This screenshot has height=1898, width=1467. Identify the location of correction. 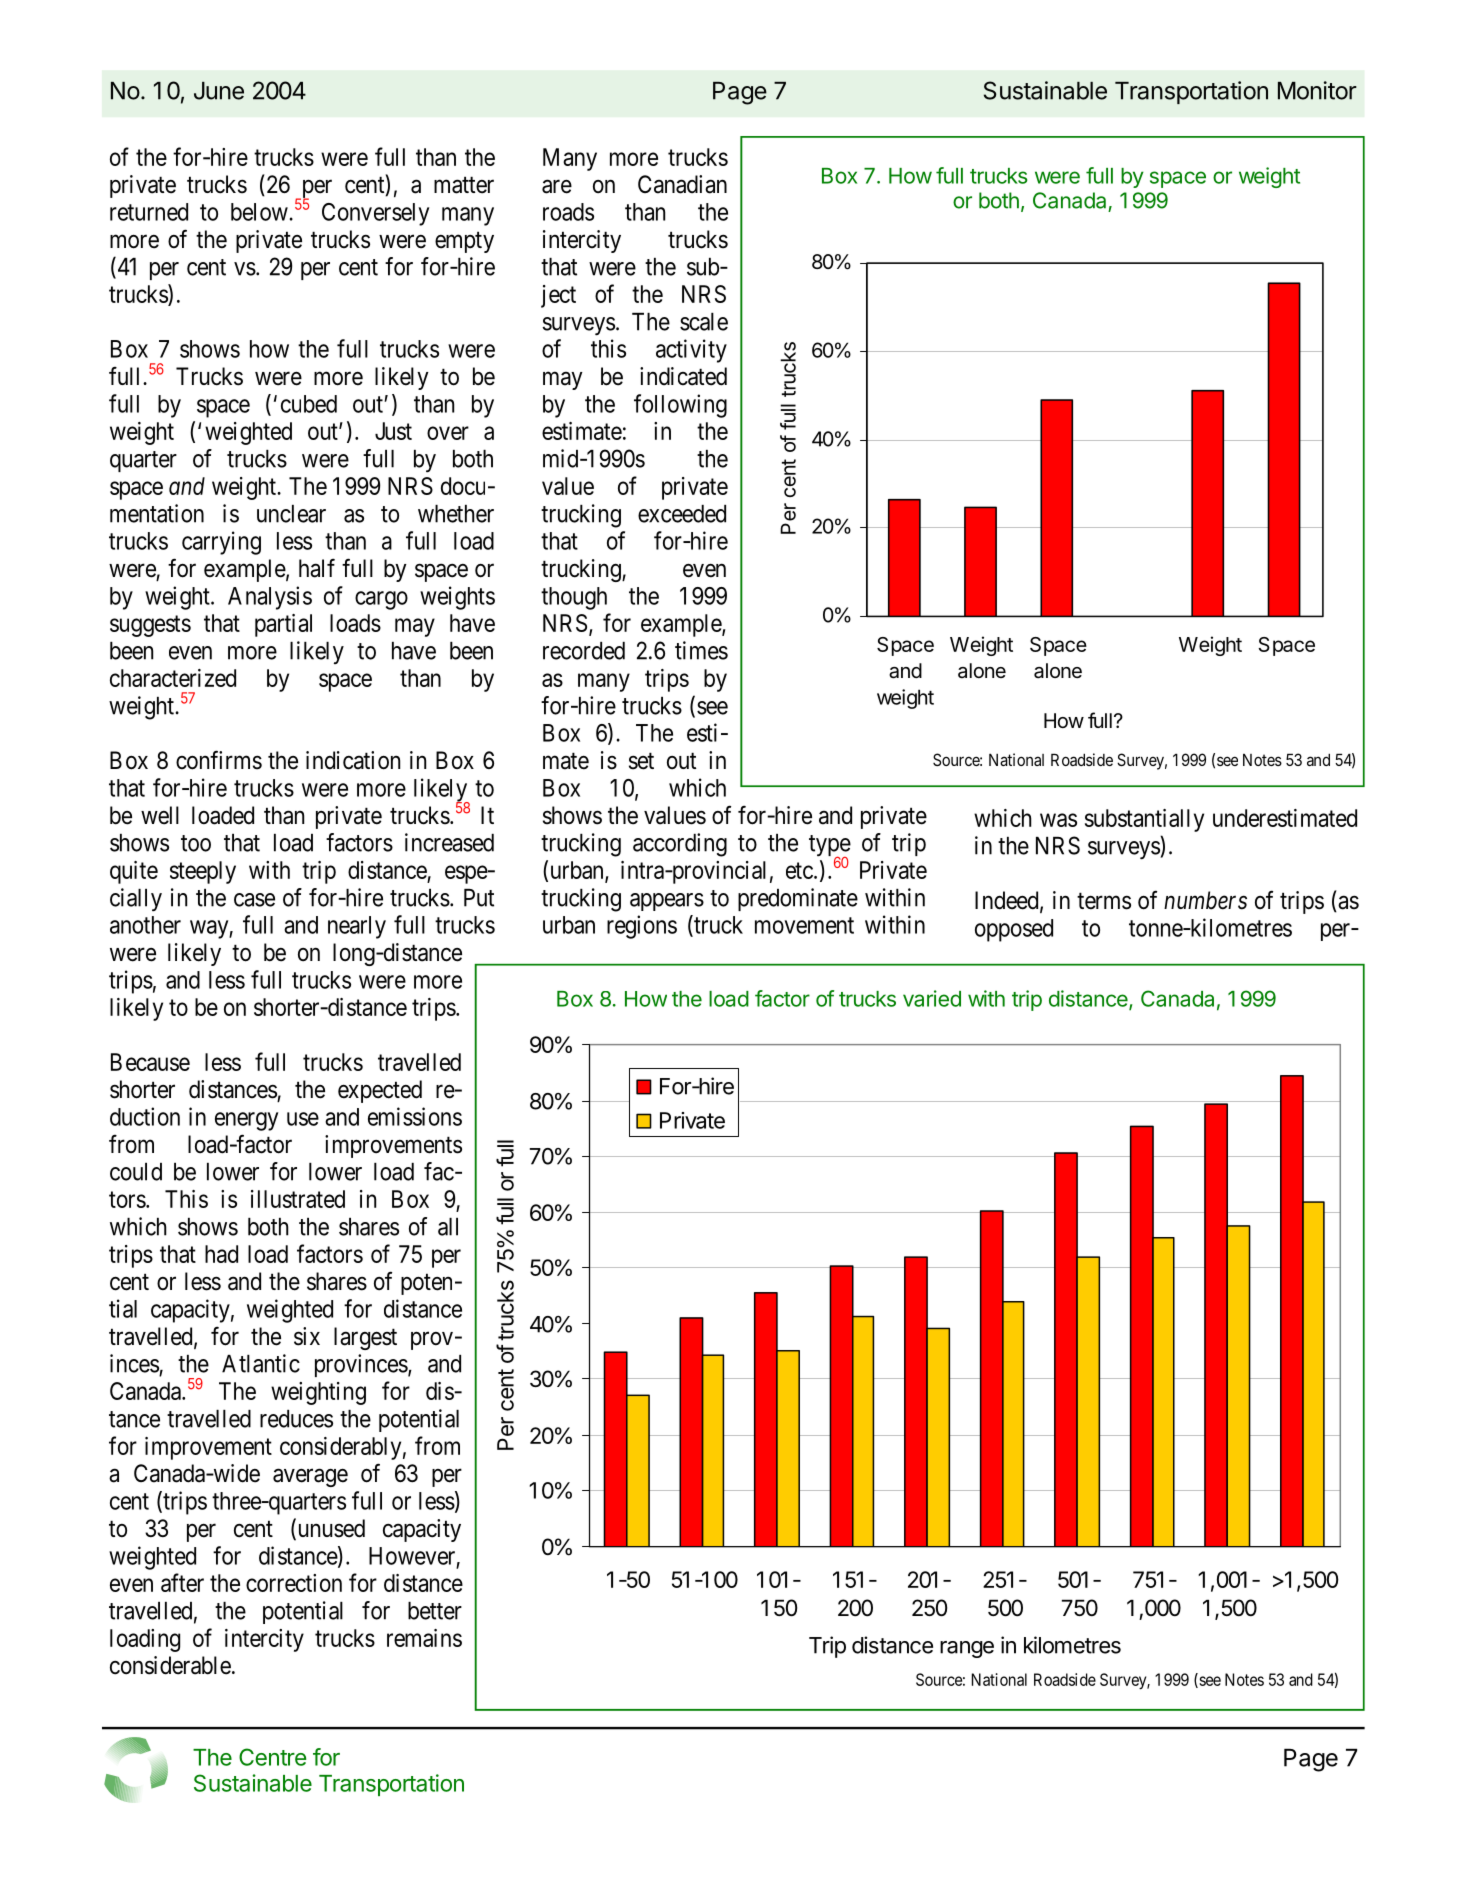
(294, 1583).
